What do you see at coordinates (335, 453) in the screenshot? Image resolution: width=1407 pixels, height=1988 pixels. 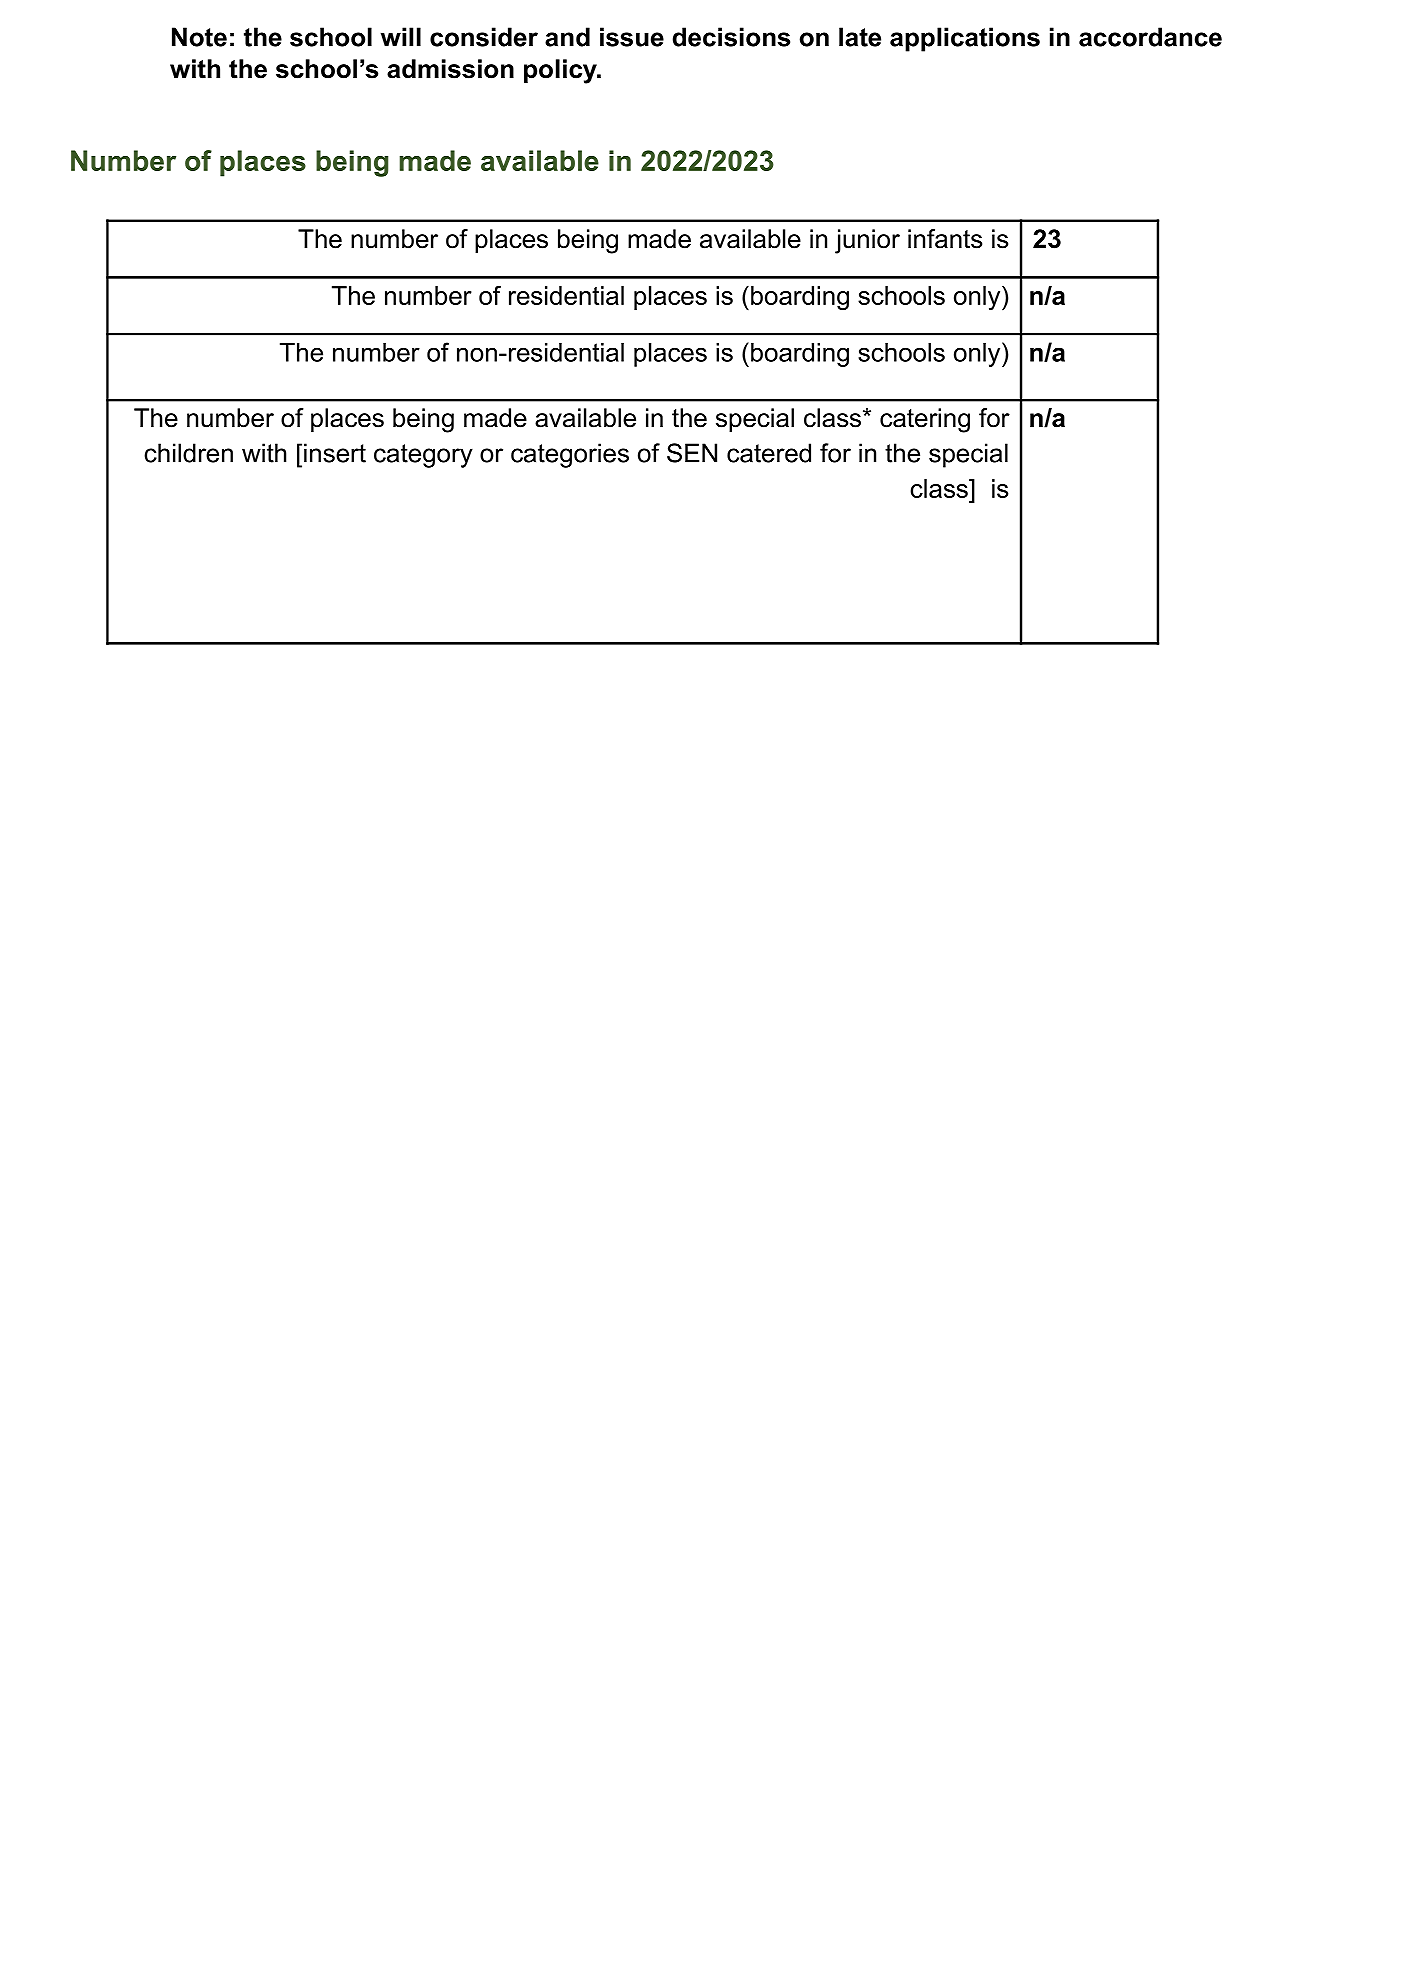 I see `insert` at bounding box center [335, 453].
